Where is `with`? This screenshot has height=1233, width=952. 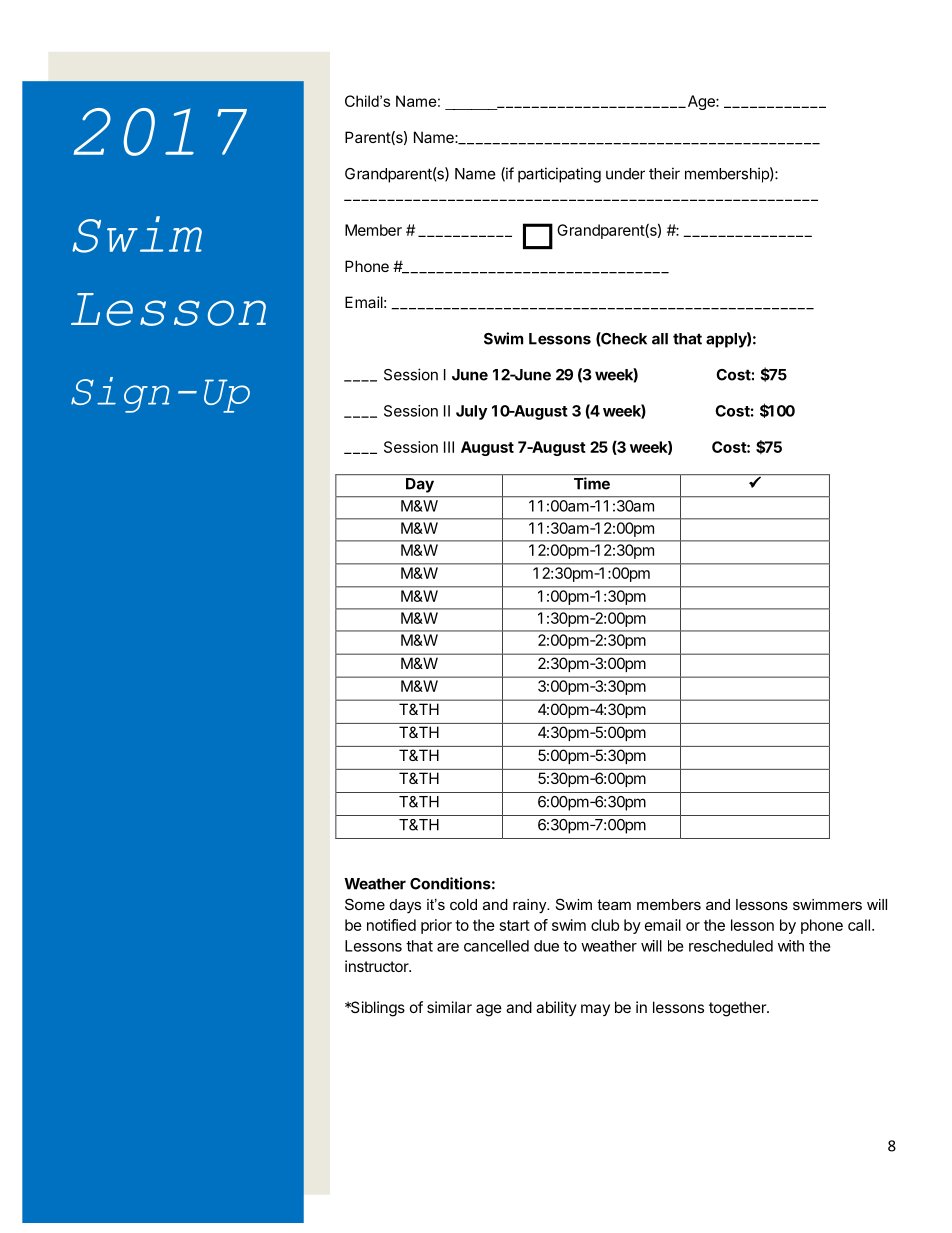
with is located at coordinates (791, 946).
